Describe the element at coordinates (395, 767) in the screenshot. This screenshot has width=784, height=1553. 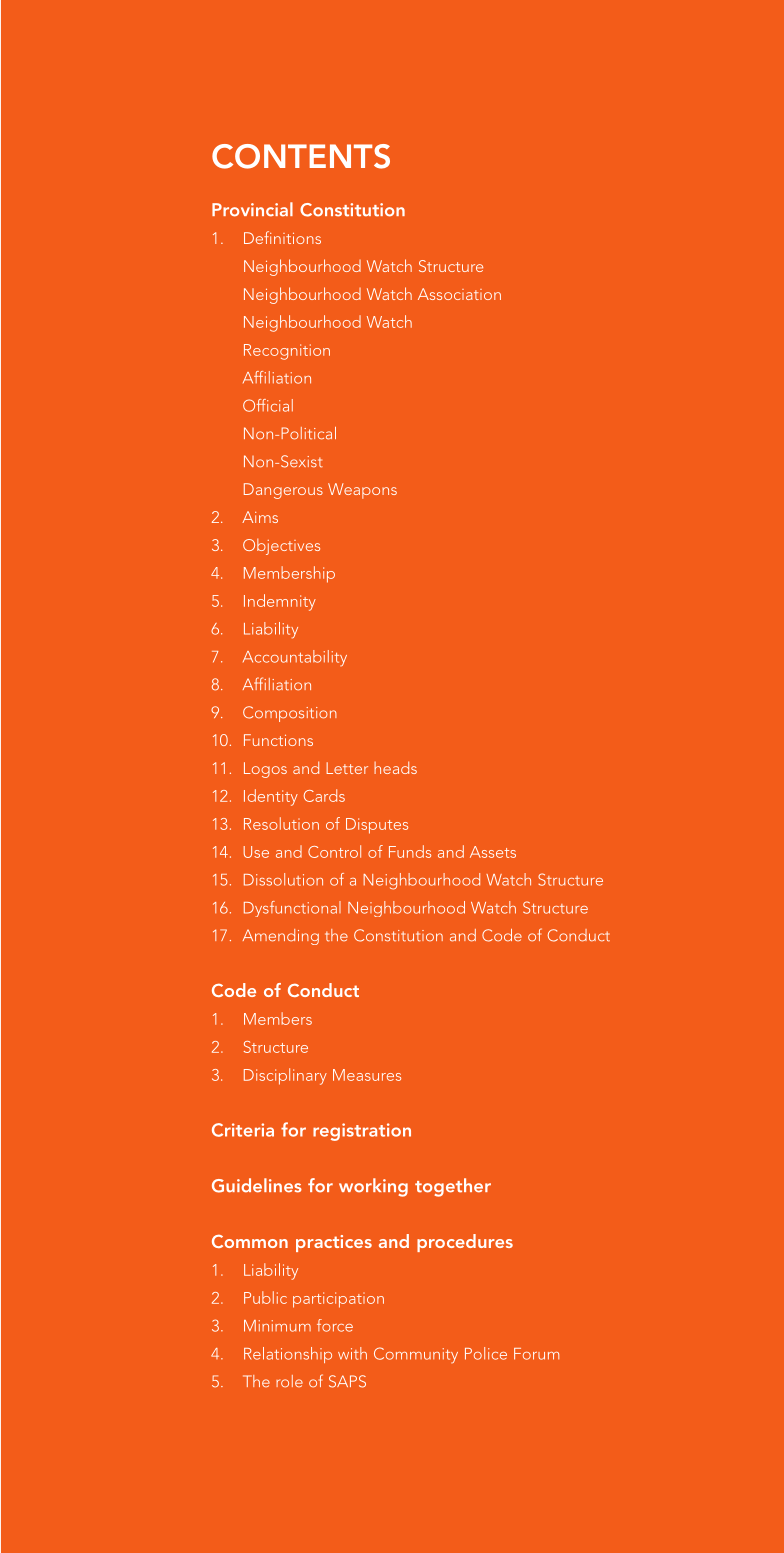
I see `heads` at that location.
